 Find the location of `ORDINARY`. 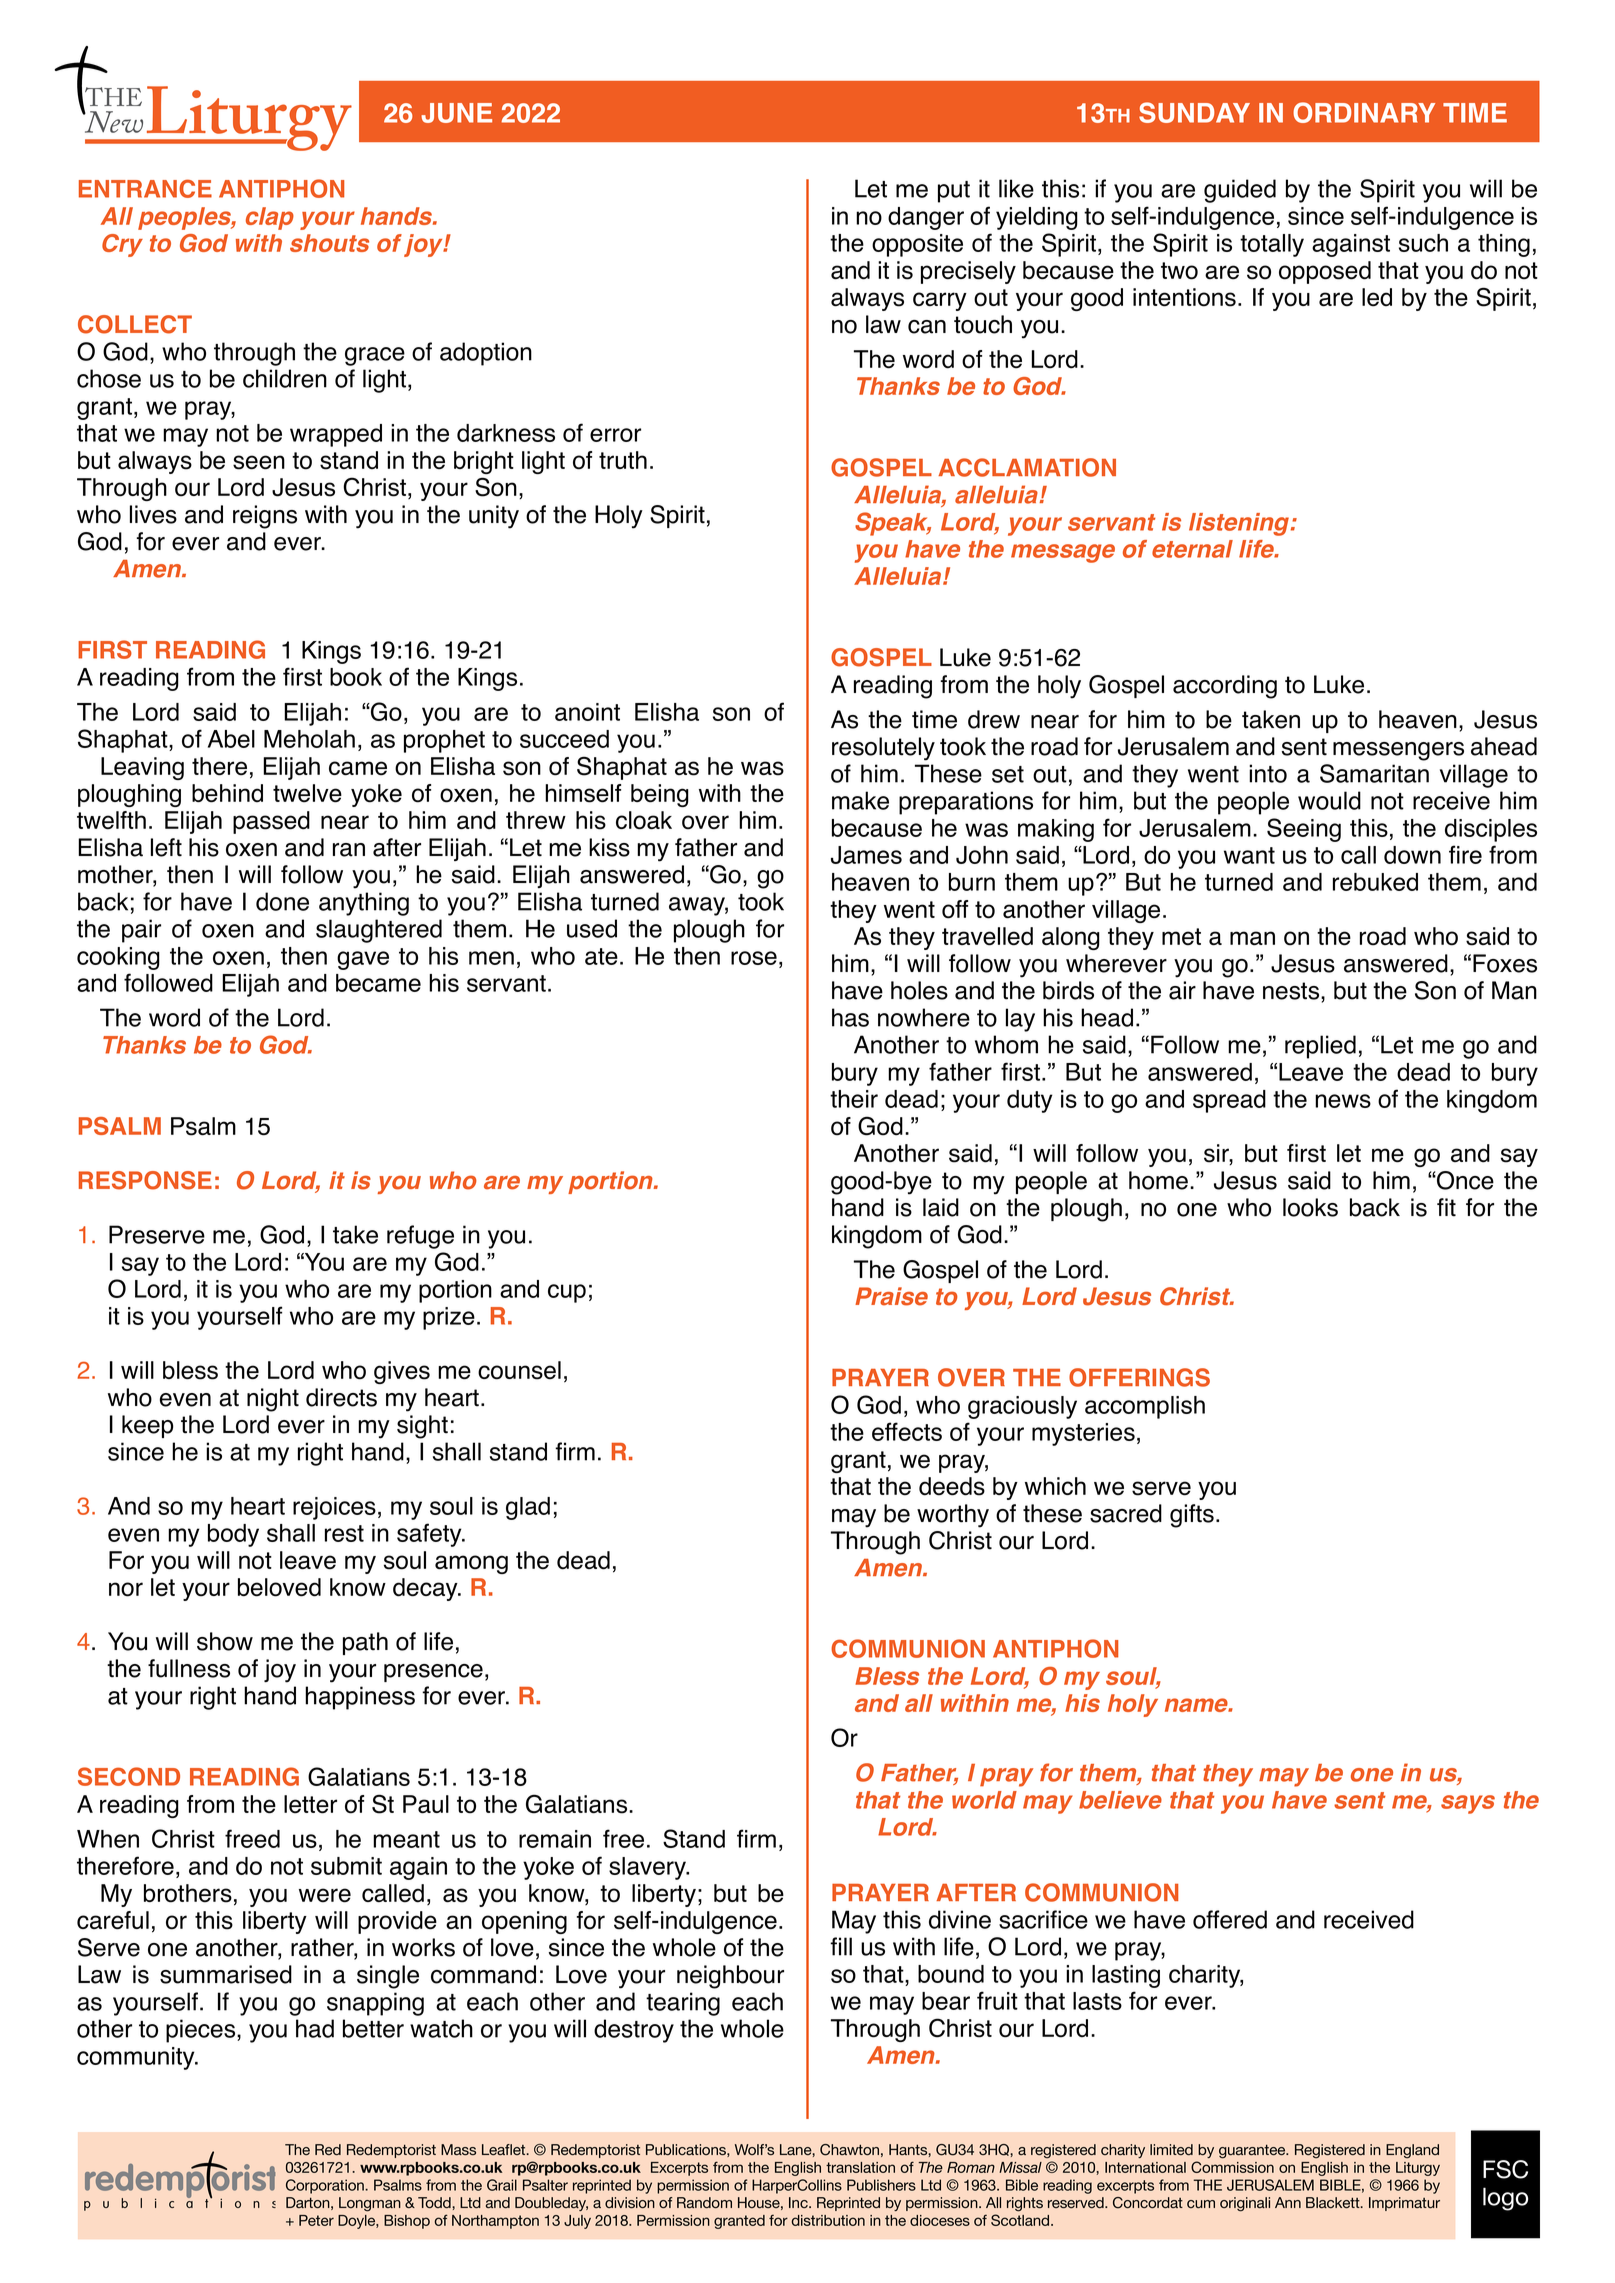

ORDINARY is located at coordinates (1364, 112).
